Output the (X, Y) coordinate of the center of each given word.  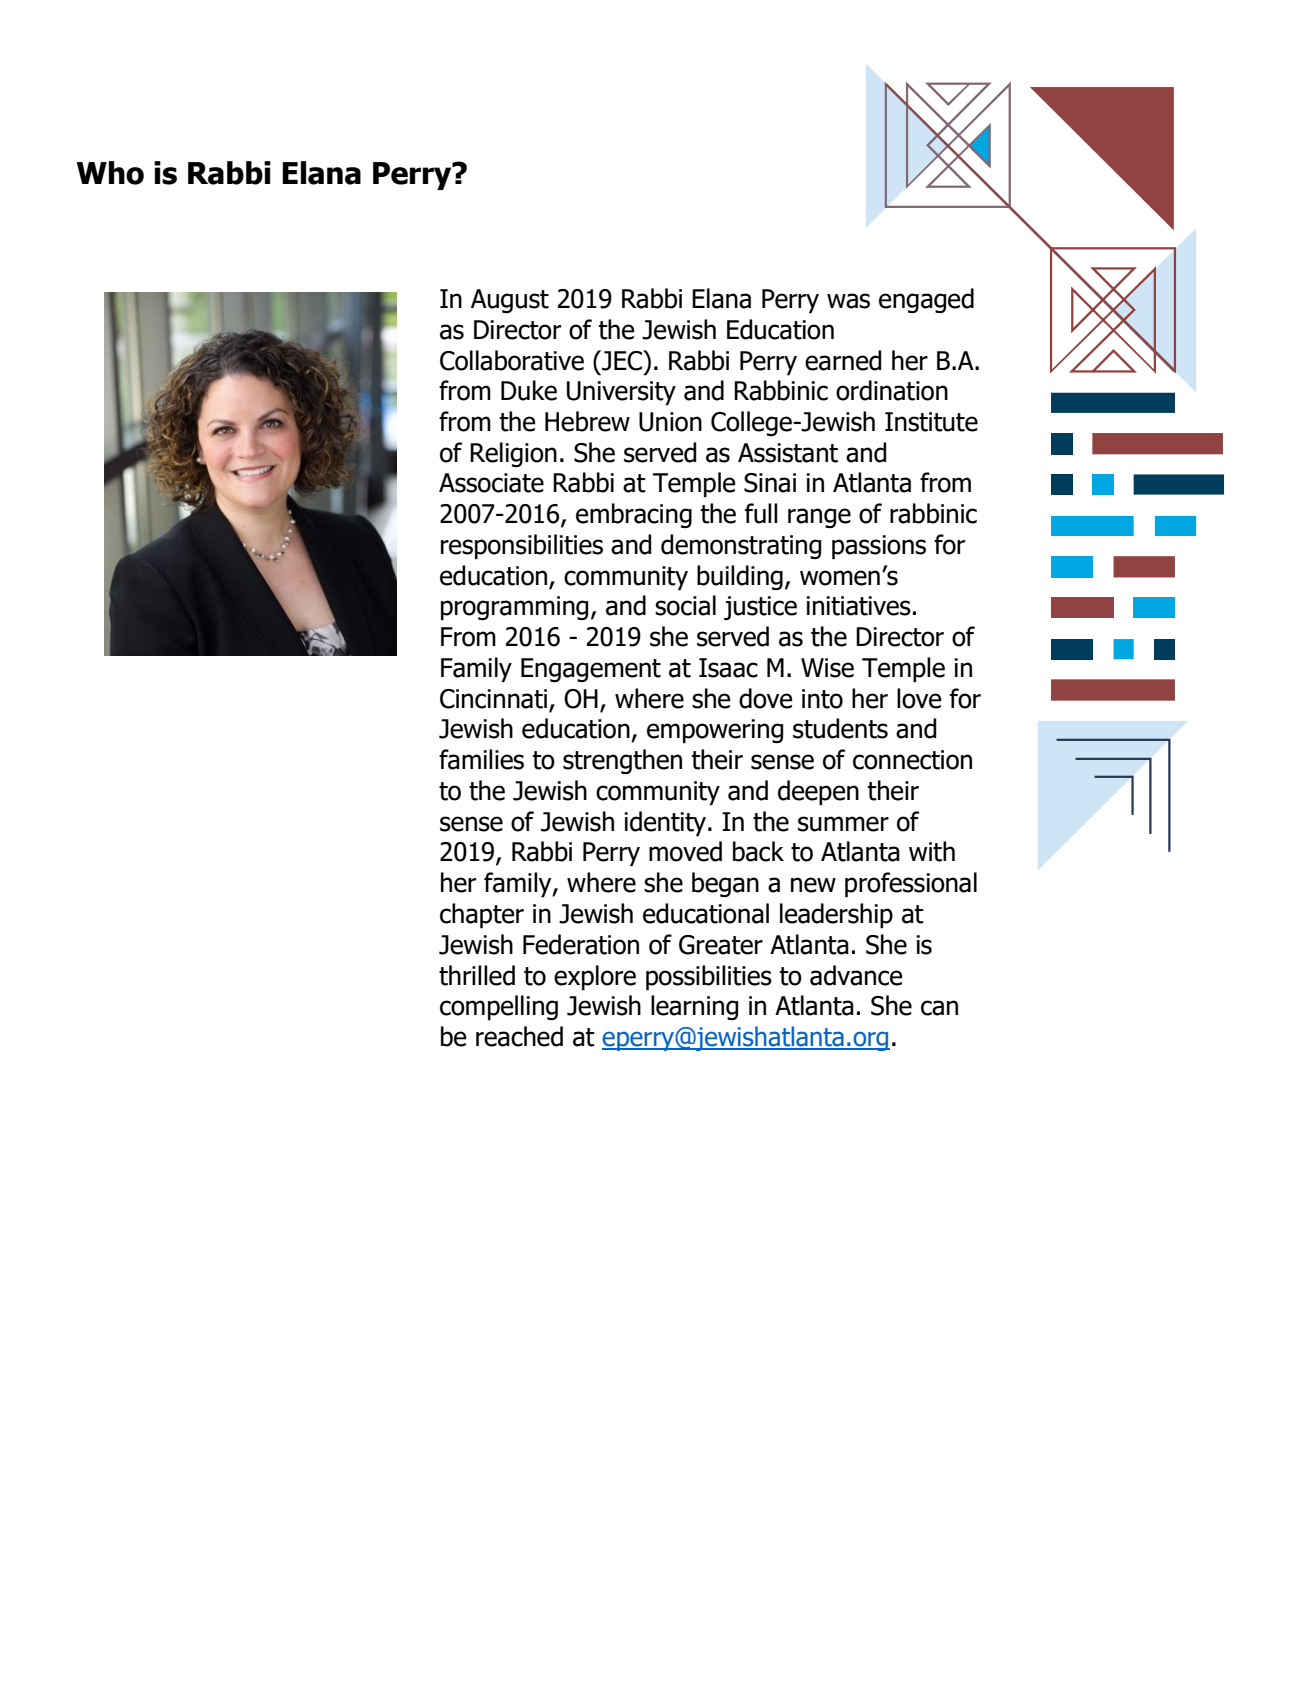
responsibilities (522, 547)
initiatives (858, 606)
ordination (892, 390)
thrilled (477, 975)
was (848, 301)
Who (110, 173)
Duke (529, 390)
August (510, 301)
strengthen (622, 761)
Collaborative (512, 360)
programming (514, 608)
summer (843, 824)
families (481, 759)
